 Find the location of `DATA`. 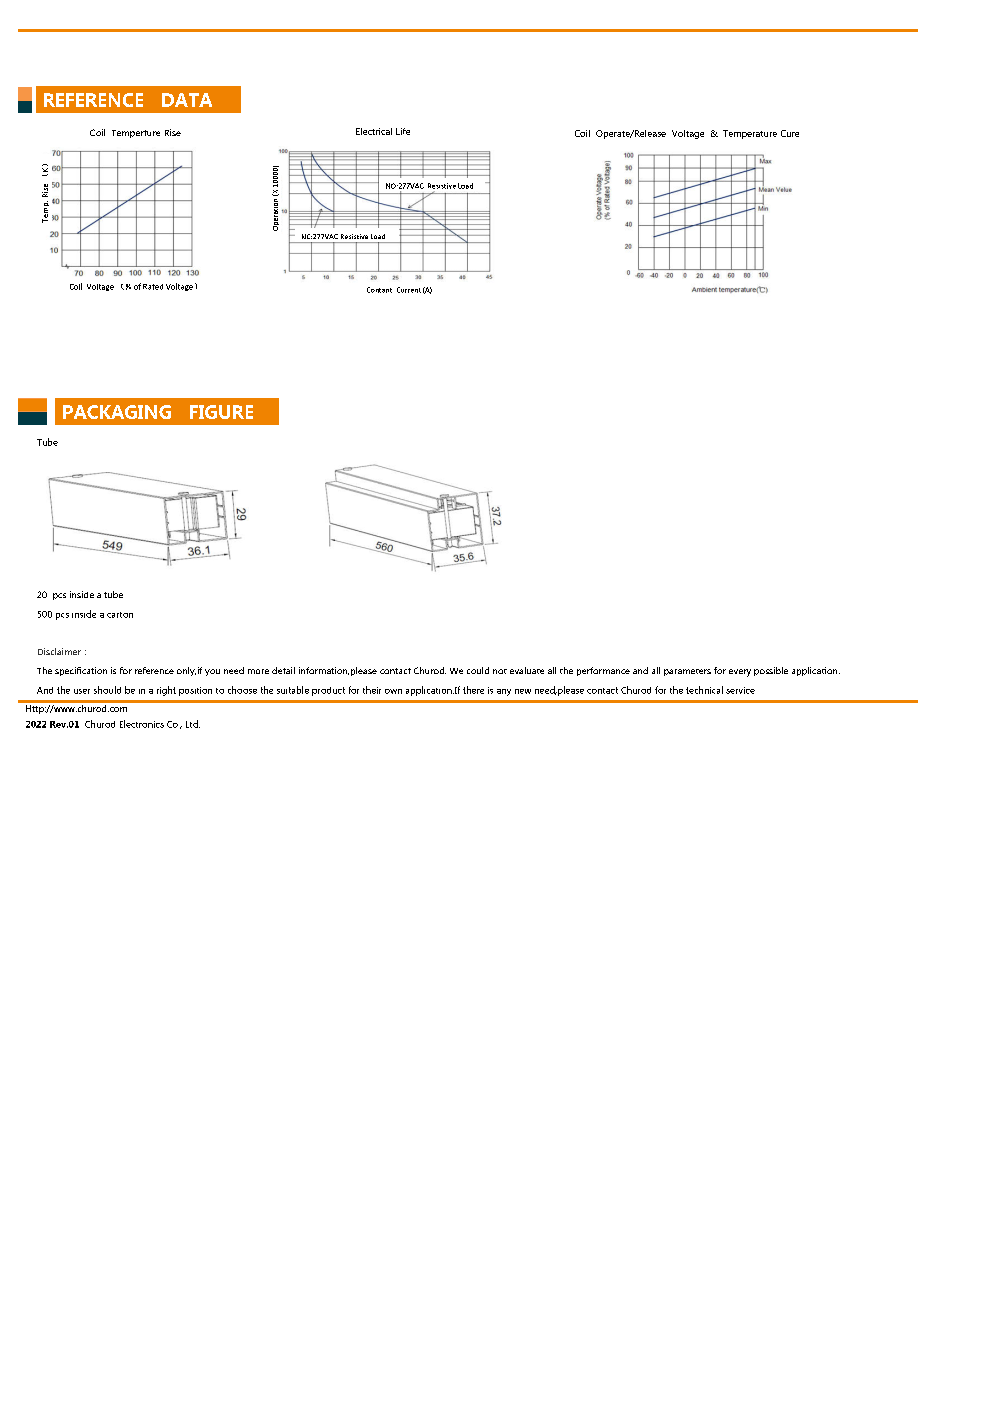

DATA is located at coordinates (187, 100).
